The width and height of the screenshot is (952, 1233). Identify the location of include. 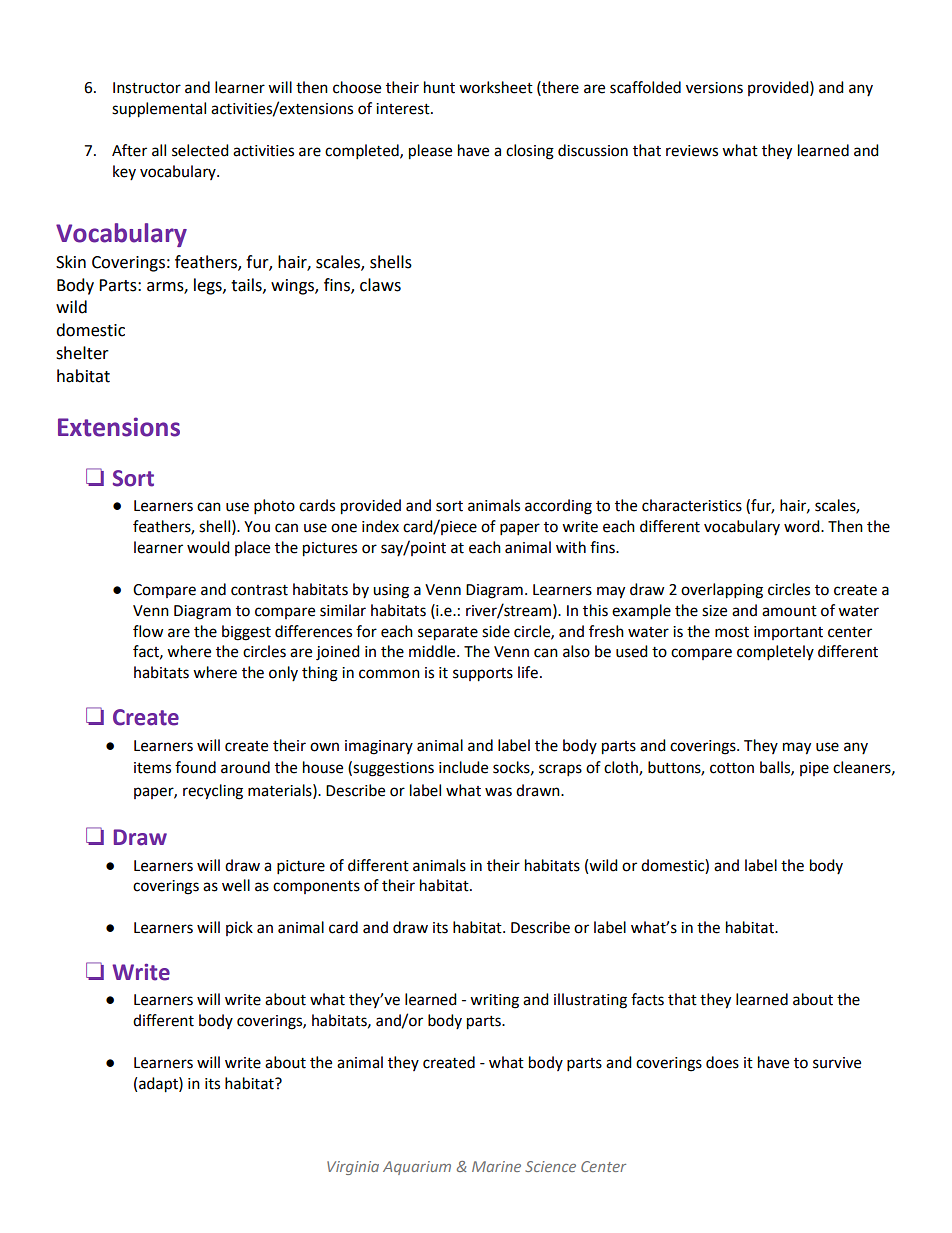
(463, 767).
